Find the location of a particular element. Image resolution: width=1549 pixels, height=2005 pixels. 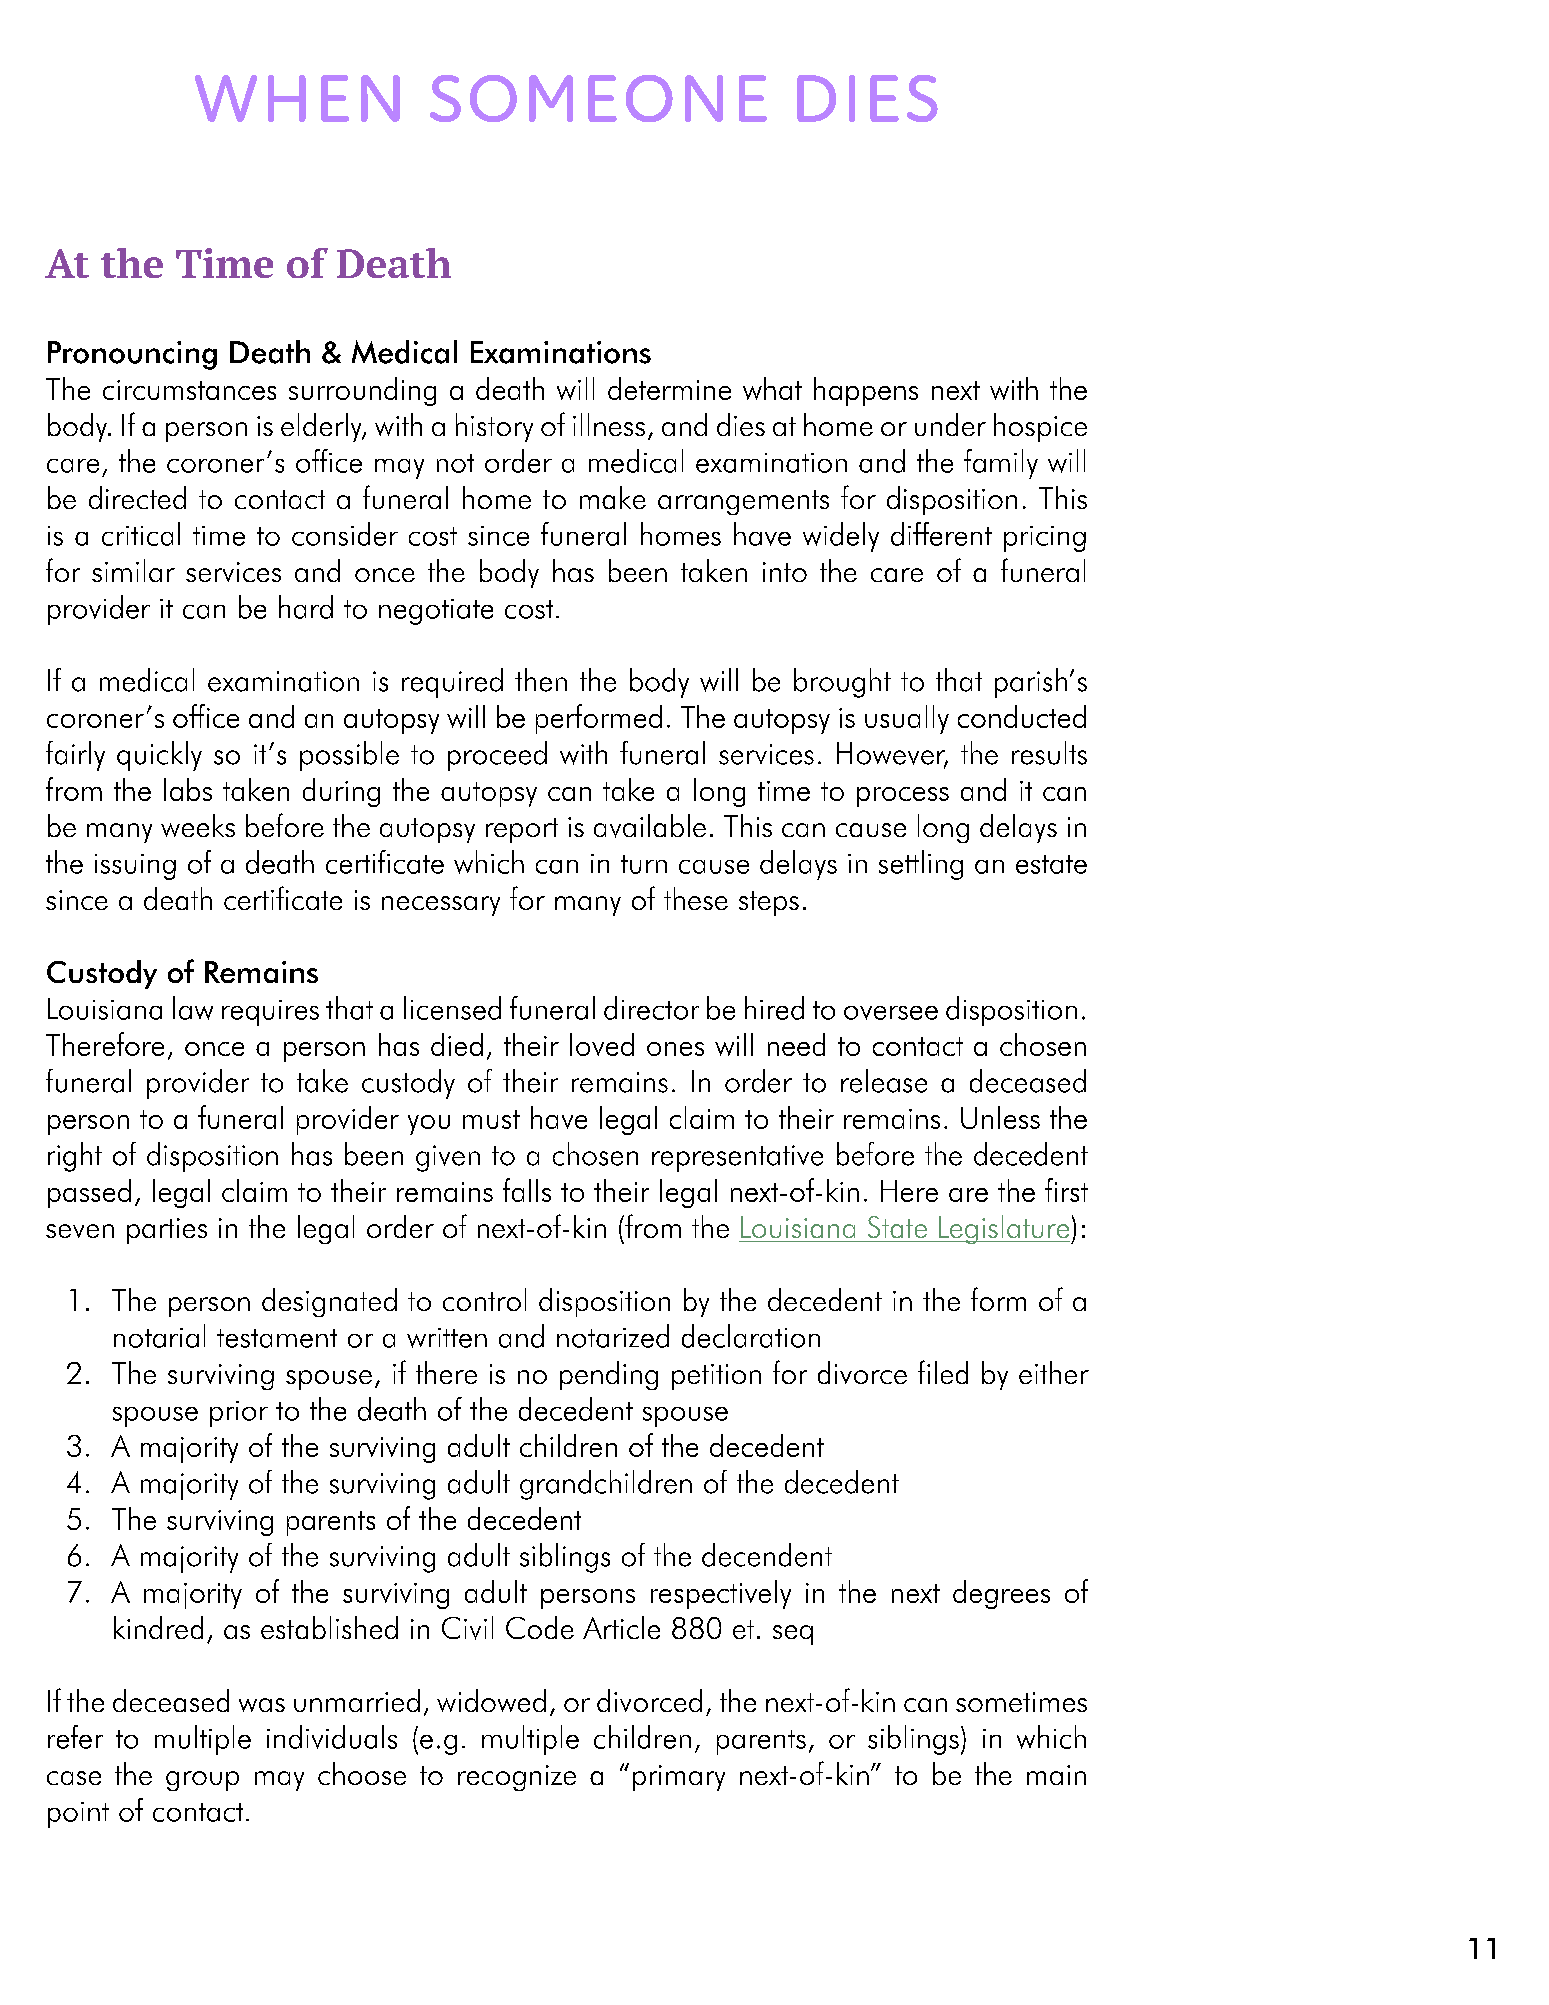

must is located at coordinates (491, 1119).
